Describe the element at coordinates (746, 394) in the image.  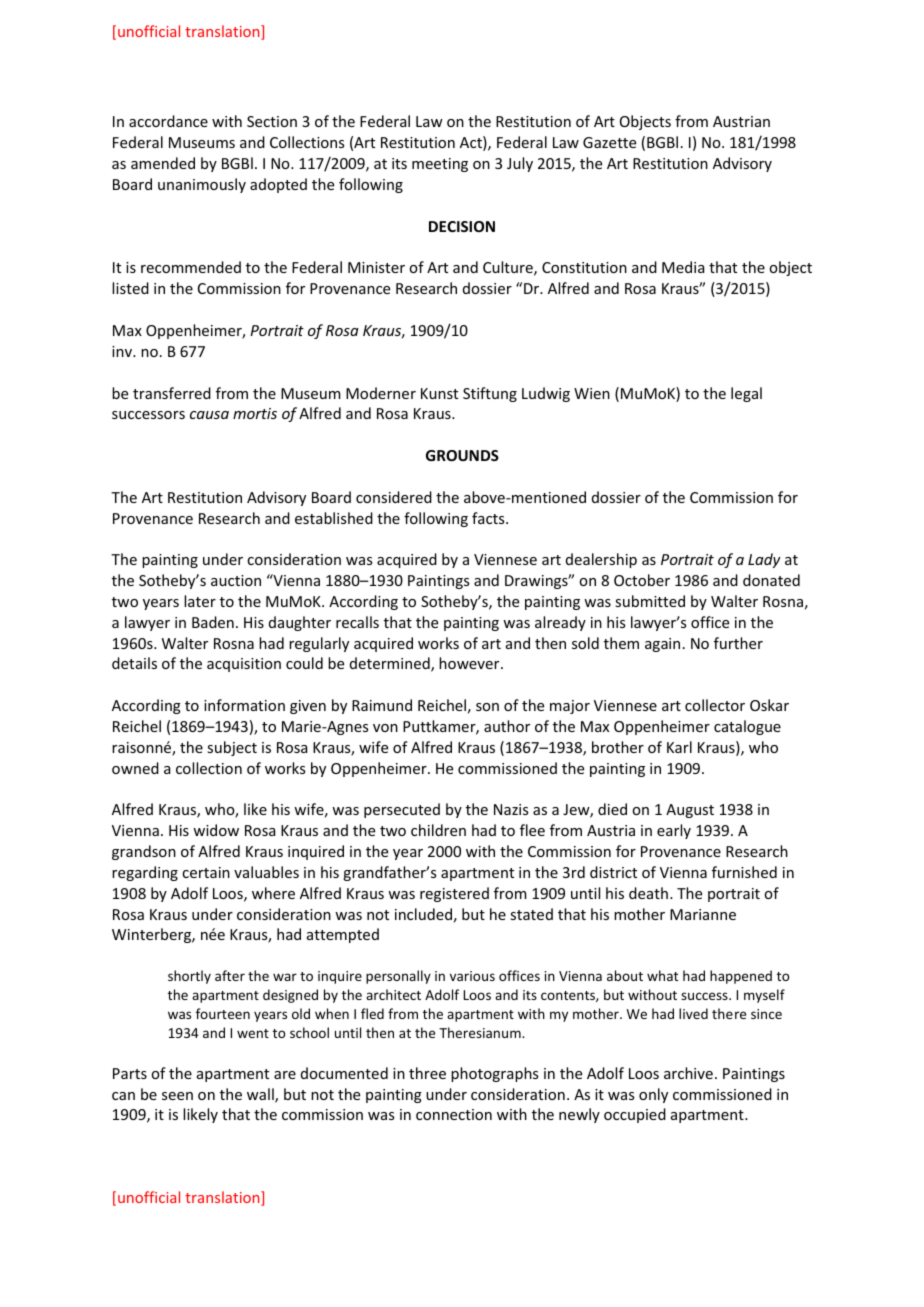
I see `legal` at that location.
